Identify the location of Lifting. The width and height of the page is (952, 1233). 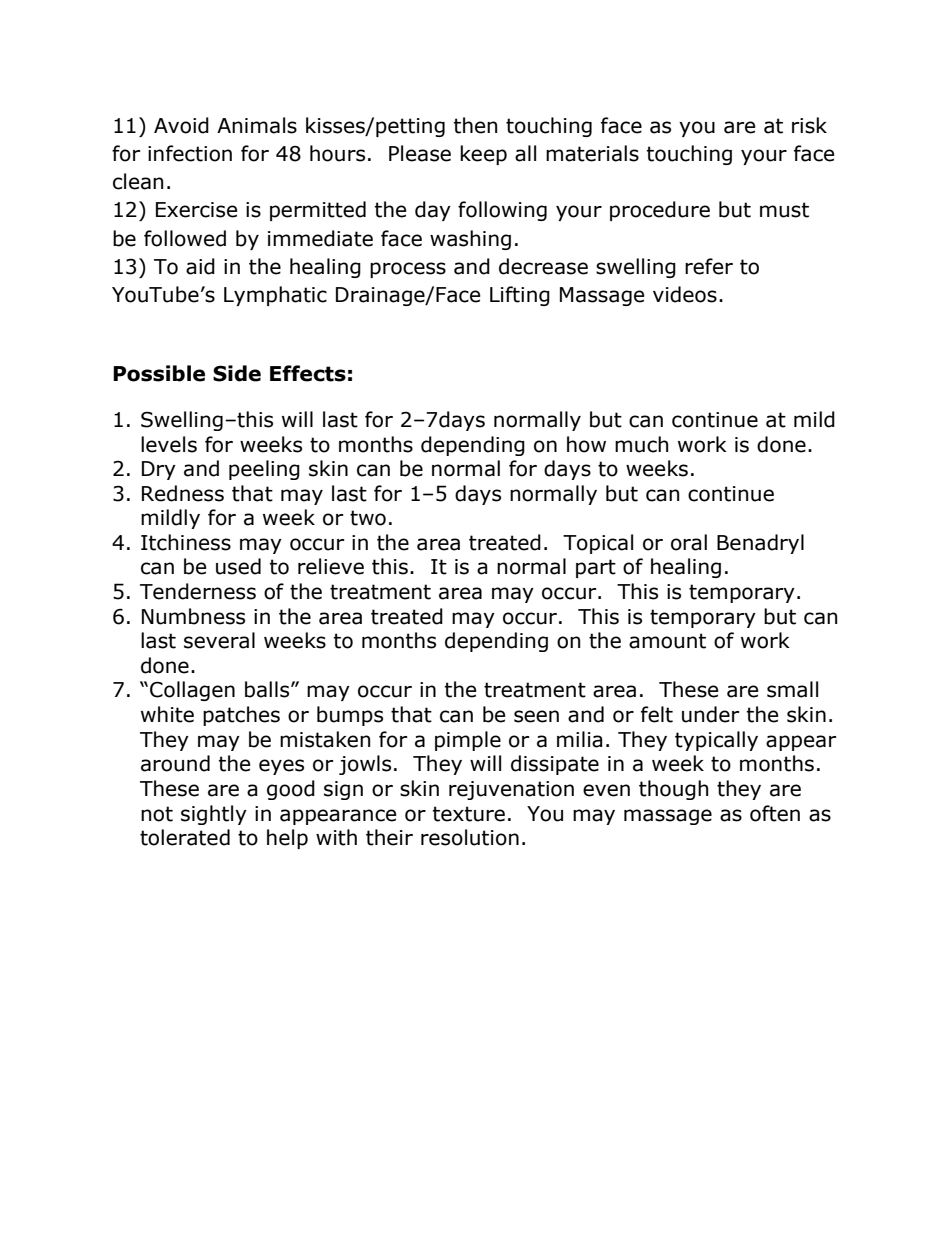
(520, 296).
